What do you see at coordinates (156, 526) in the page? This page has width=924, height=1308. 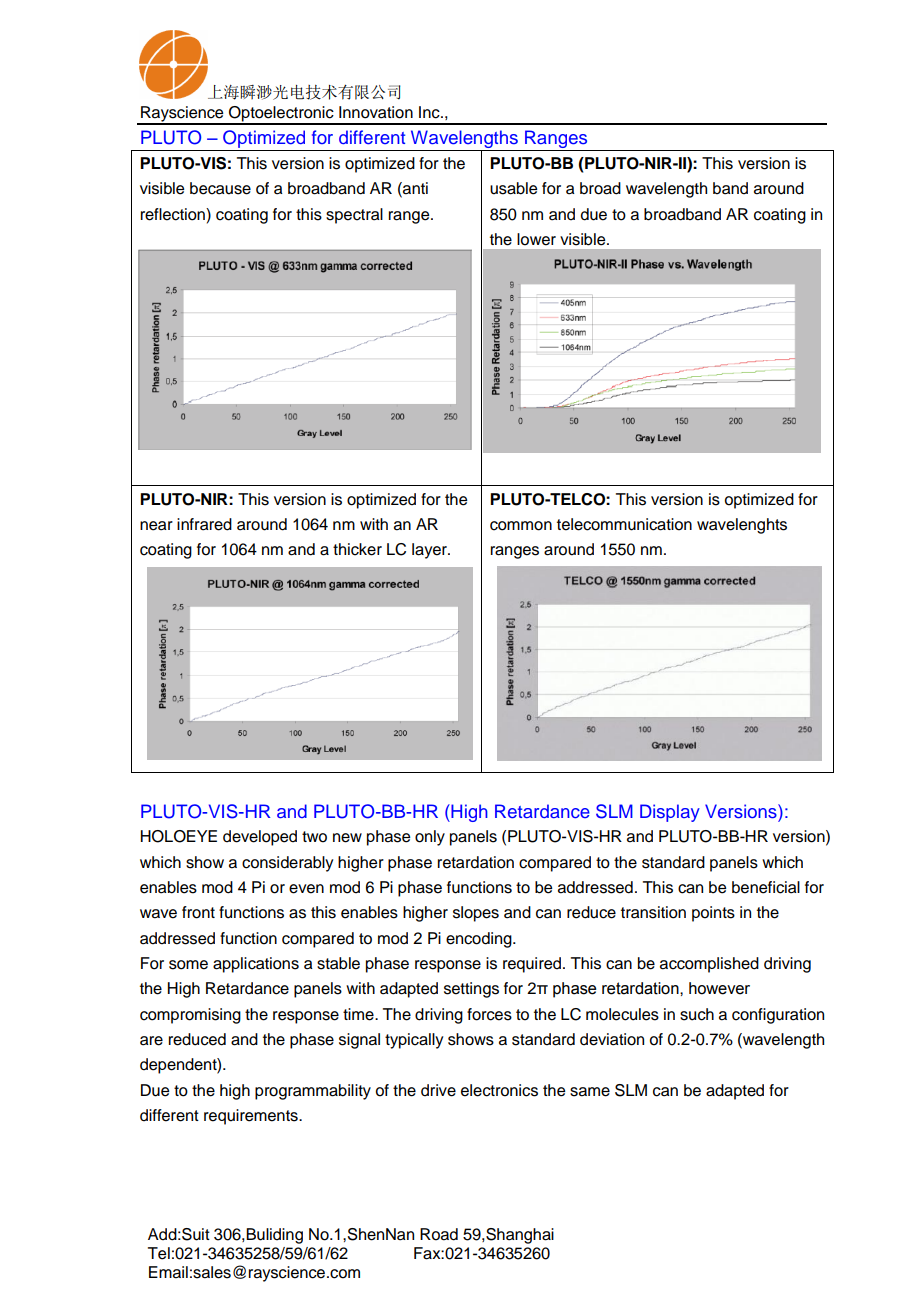 I see `near` at bounding box center [156, 526].
